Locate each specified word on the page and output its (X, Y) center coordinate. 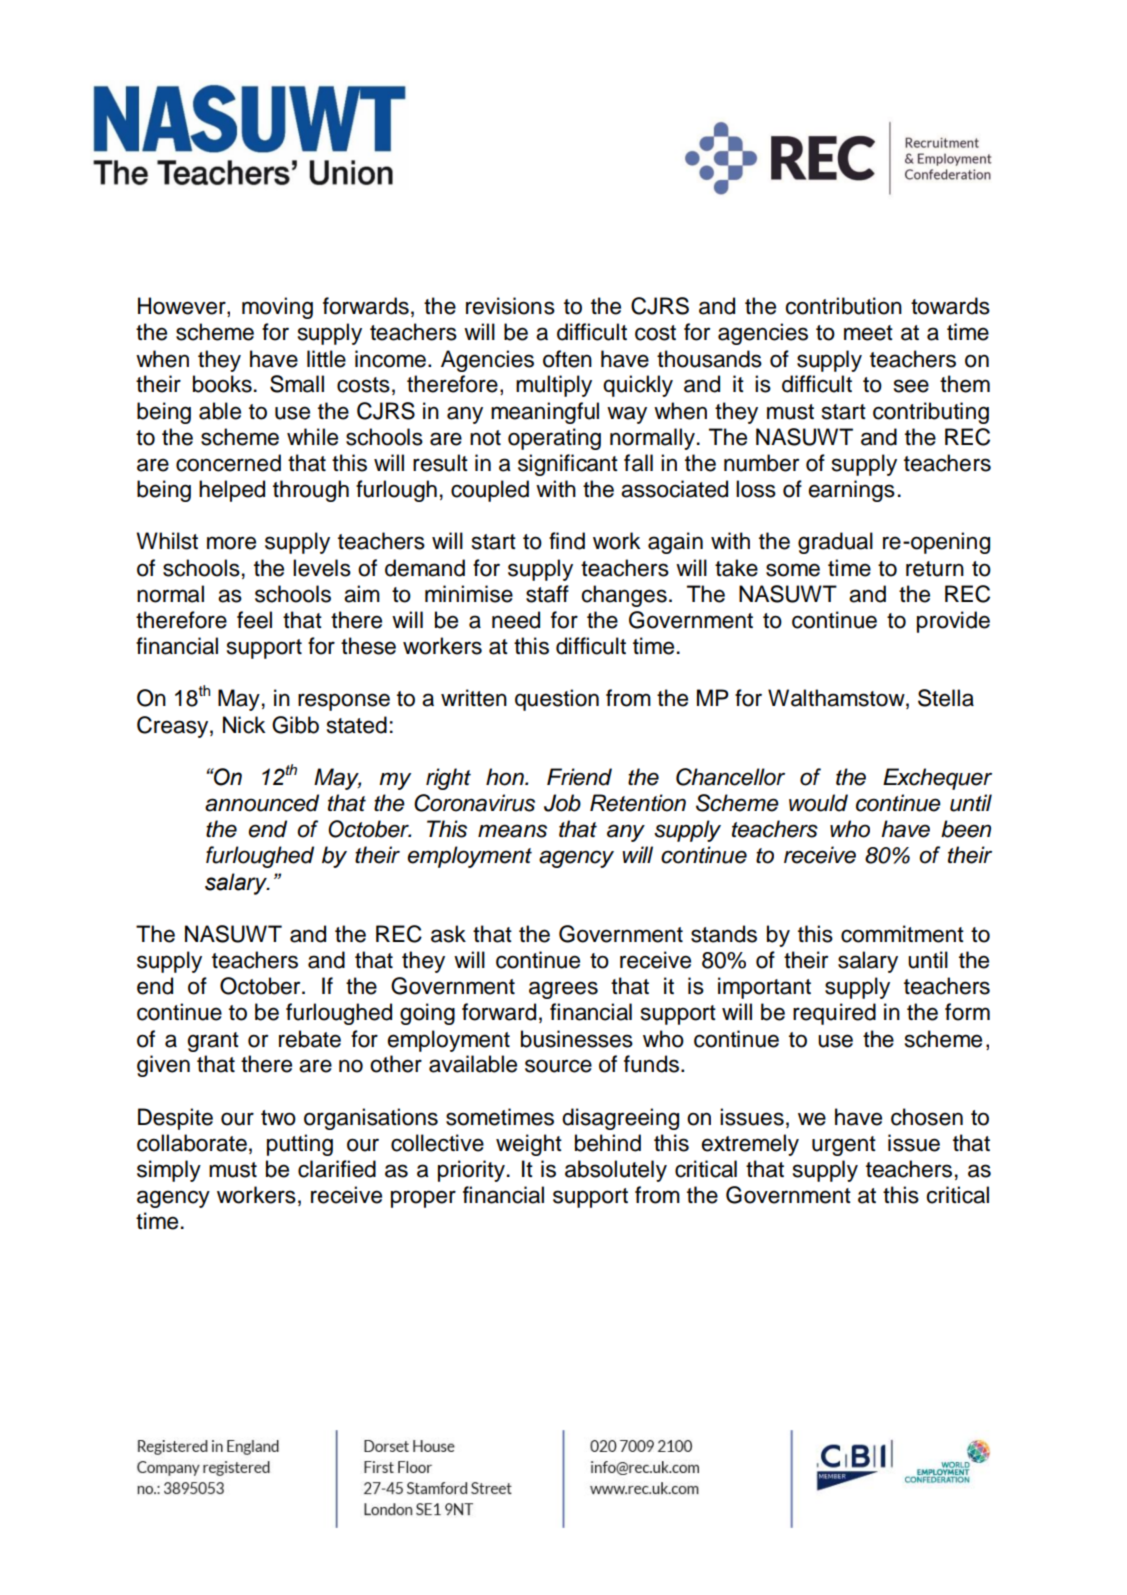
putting (300, 1145)
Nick (244, 725)
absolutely (616, 1171)
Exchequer (937, 779)
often (567, 359)
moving (277, 308)
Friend (579, 777)
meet (868, 333)
